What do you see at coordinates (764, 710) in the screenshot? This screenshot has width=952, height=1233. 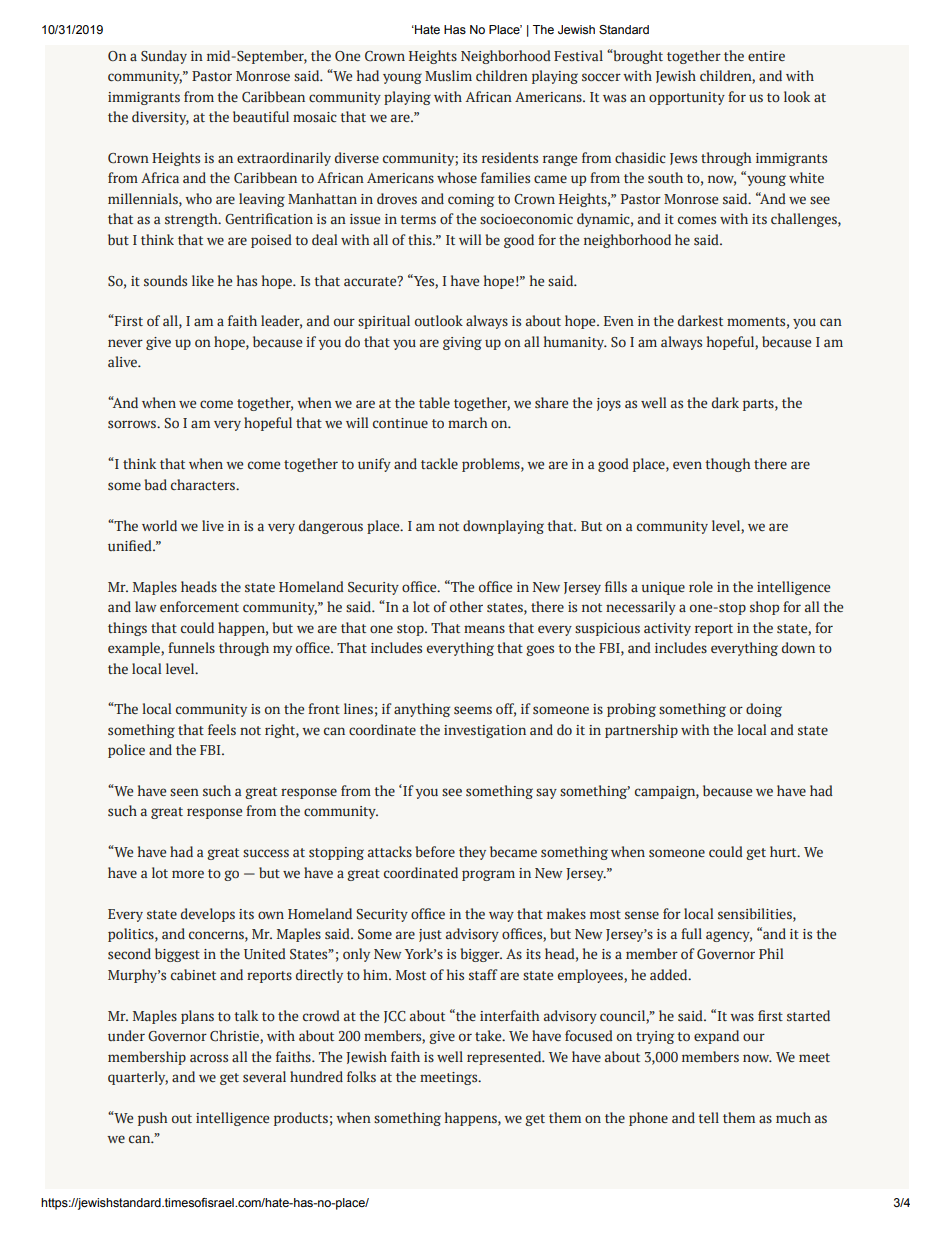 I see `doing` at bounding box center [764, 710].
